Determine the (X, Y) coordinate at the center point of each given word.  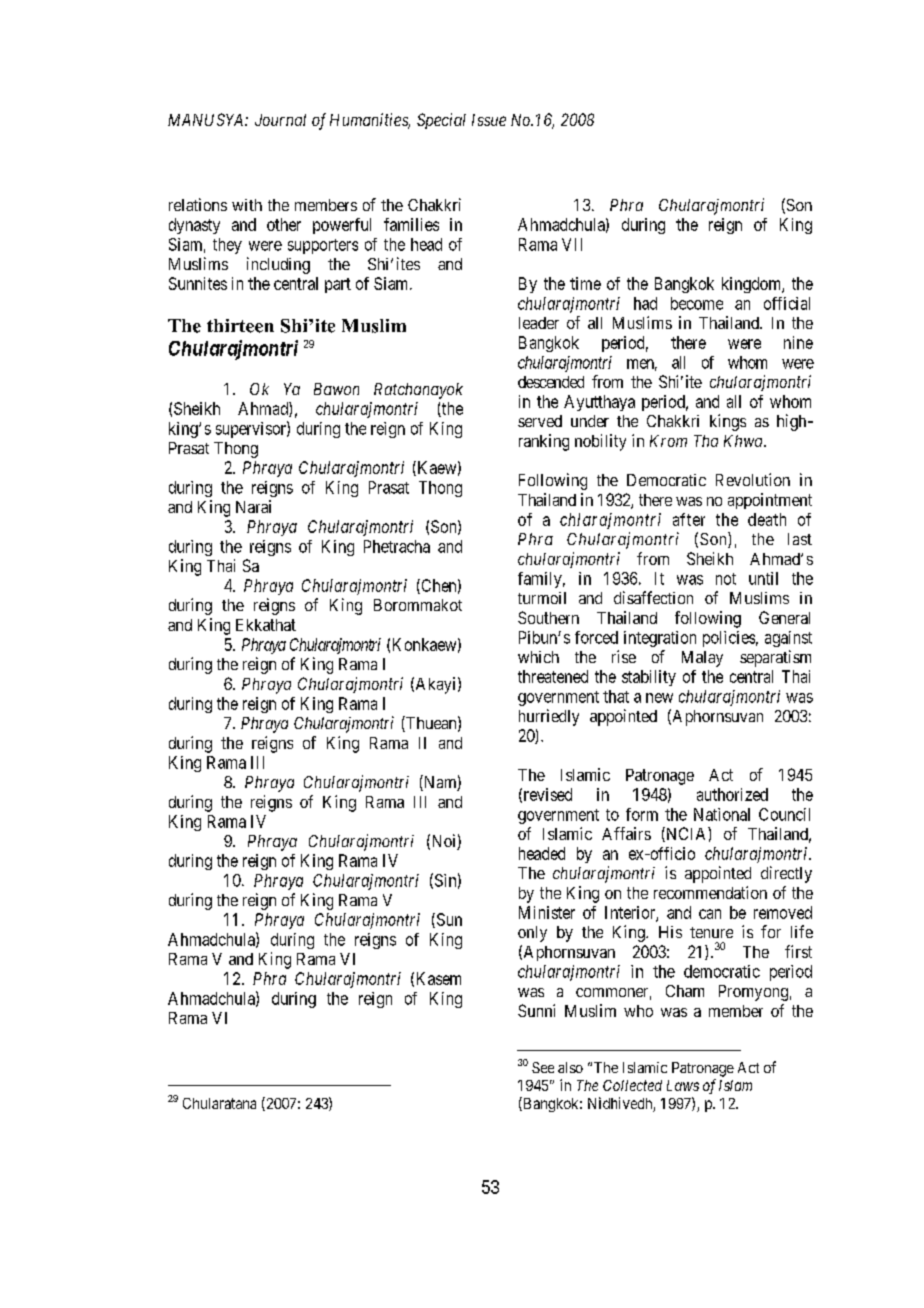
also (570, 1067)
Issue (489, 120)
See (543, 1067)
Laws (683, 1085)
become (697, 303)
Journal (280, 120)
